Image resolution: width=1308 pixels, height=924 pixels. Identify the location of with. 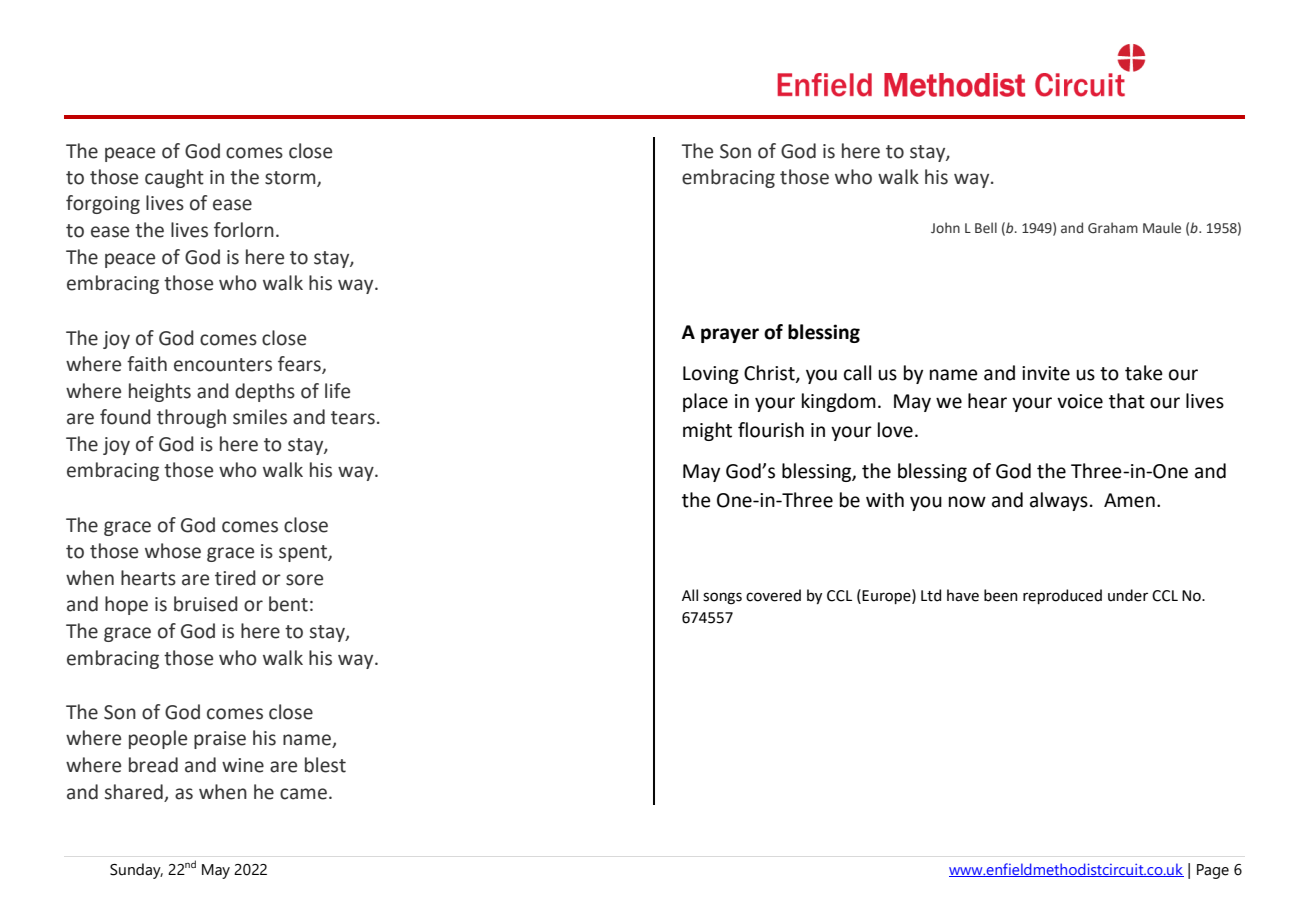
(885, 500).
